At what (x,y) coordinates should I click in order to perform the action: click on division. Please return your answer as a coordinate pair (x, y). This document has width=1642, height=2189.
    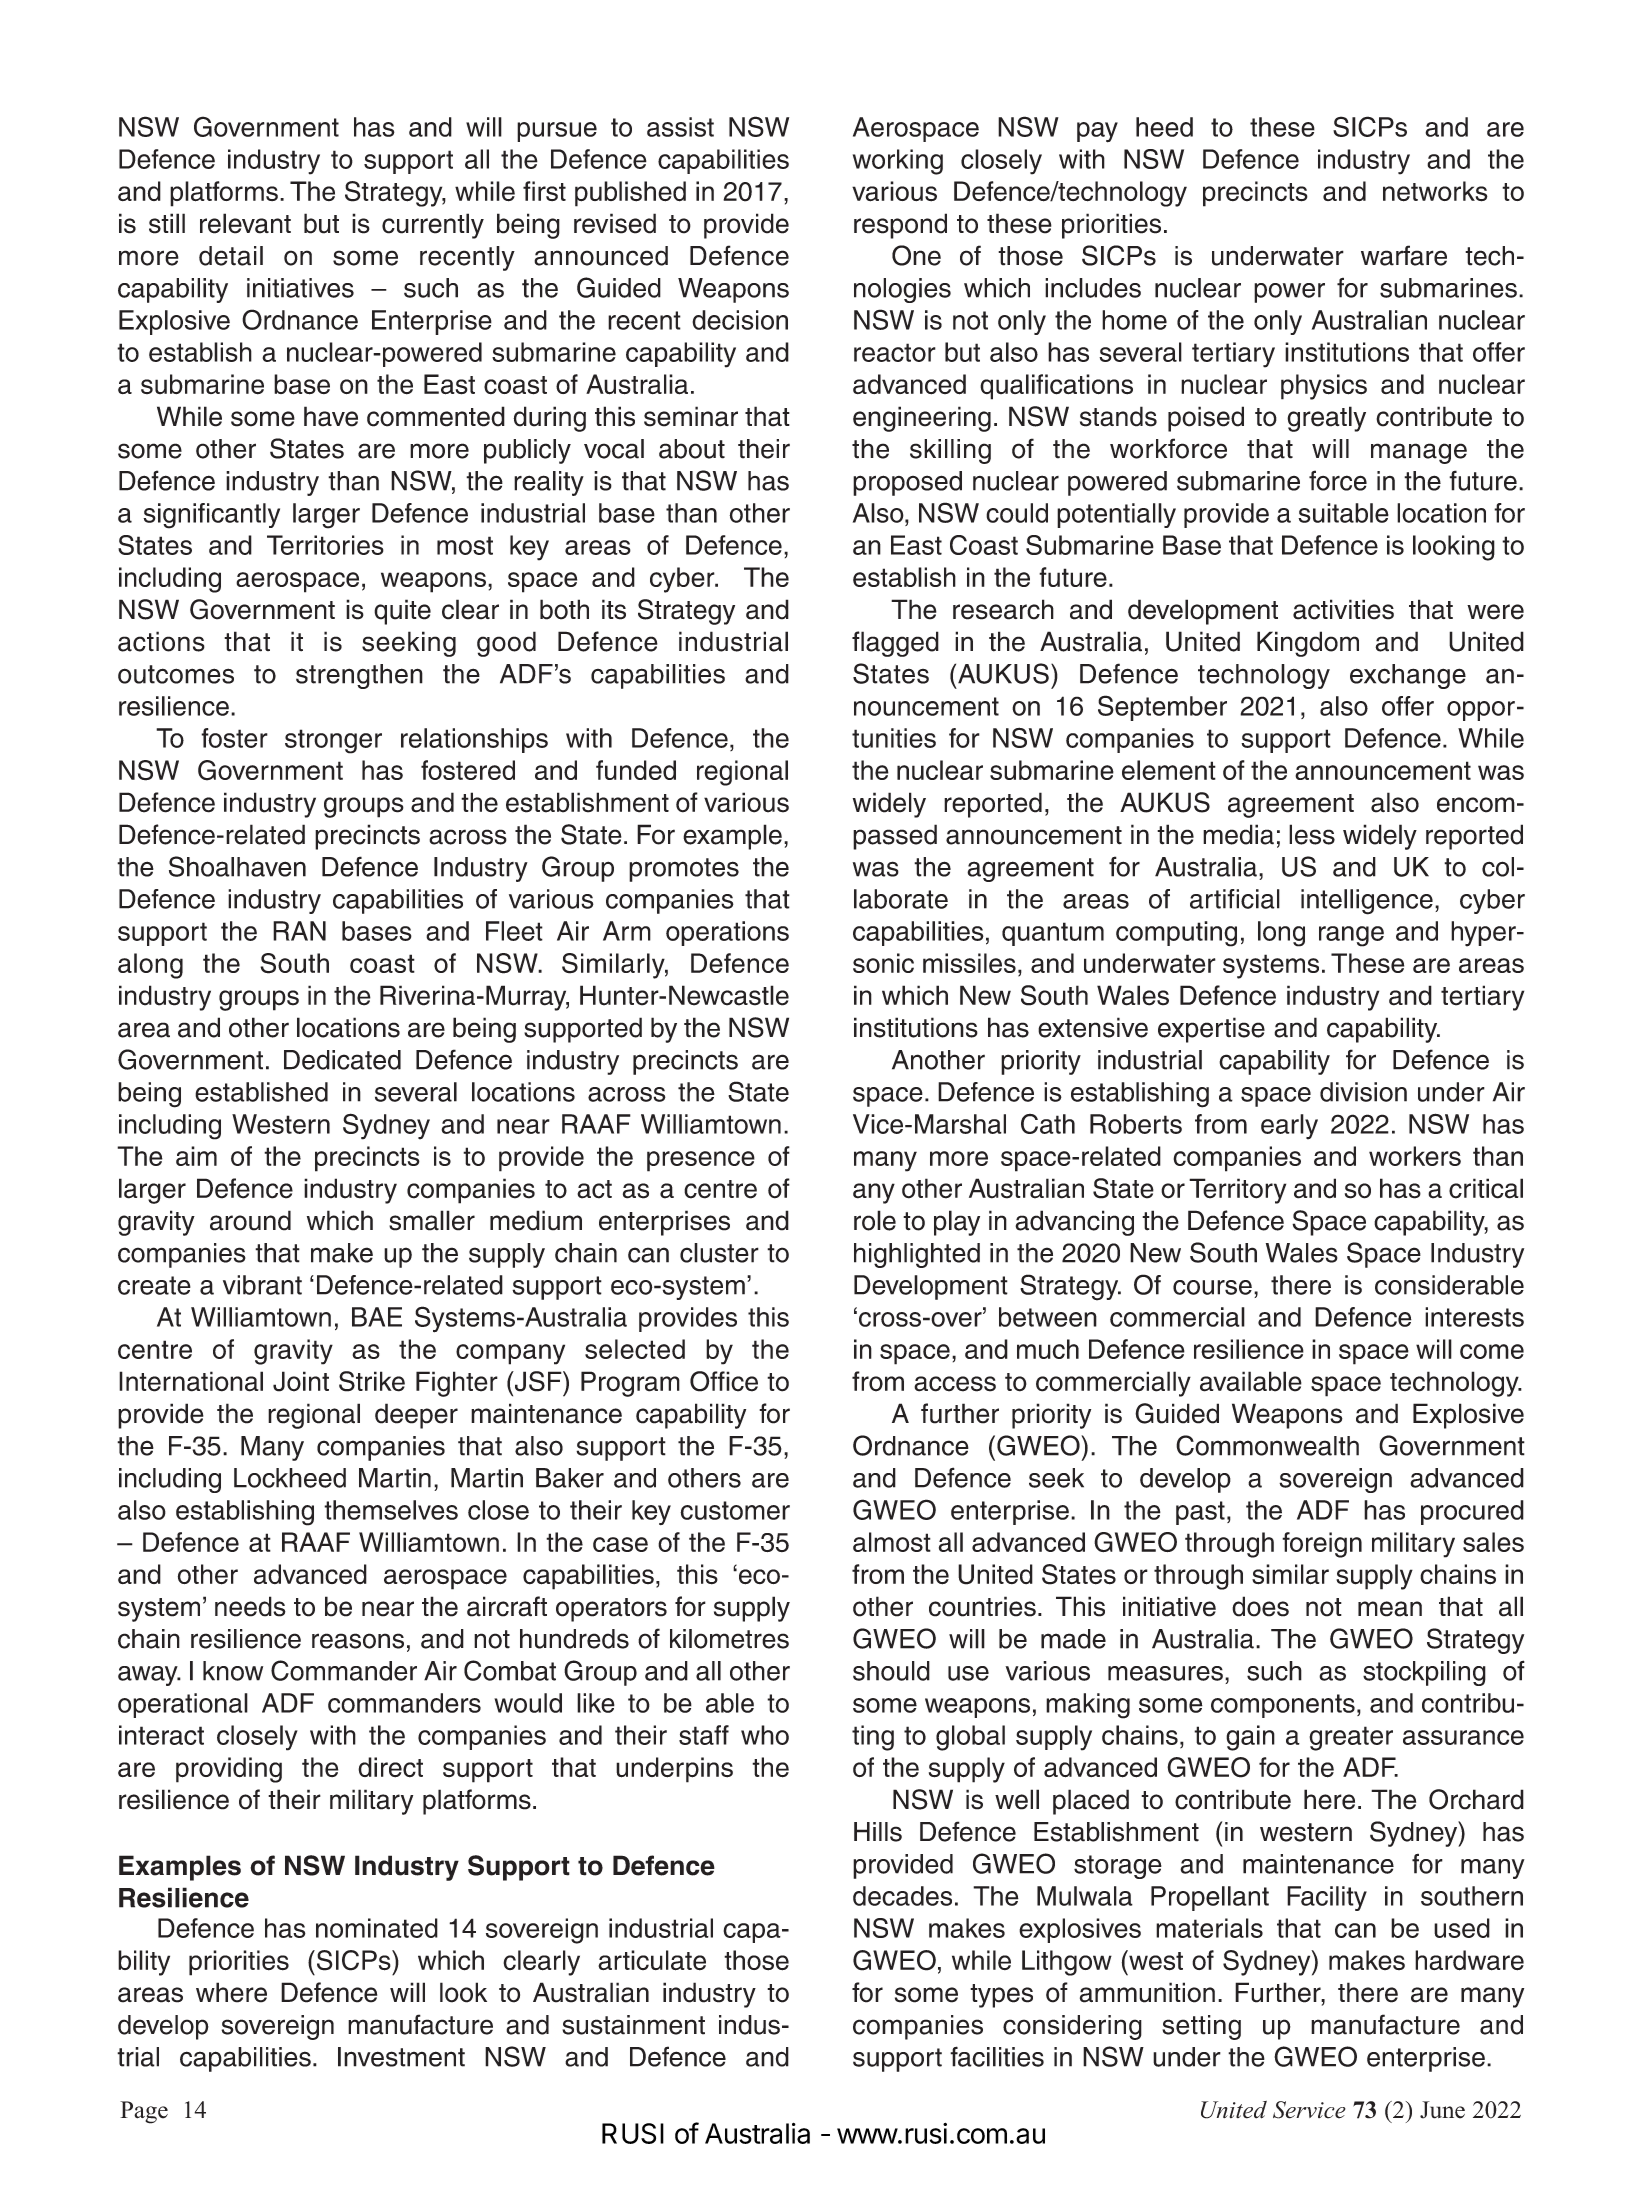
    Looking at the image, I should click on (1363, 1092).
